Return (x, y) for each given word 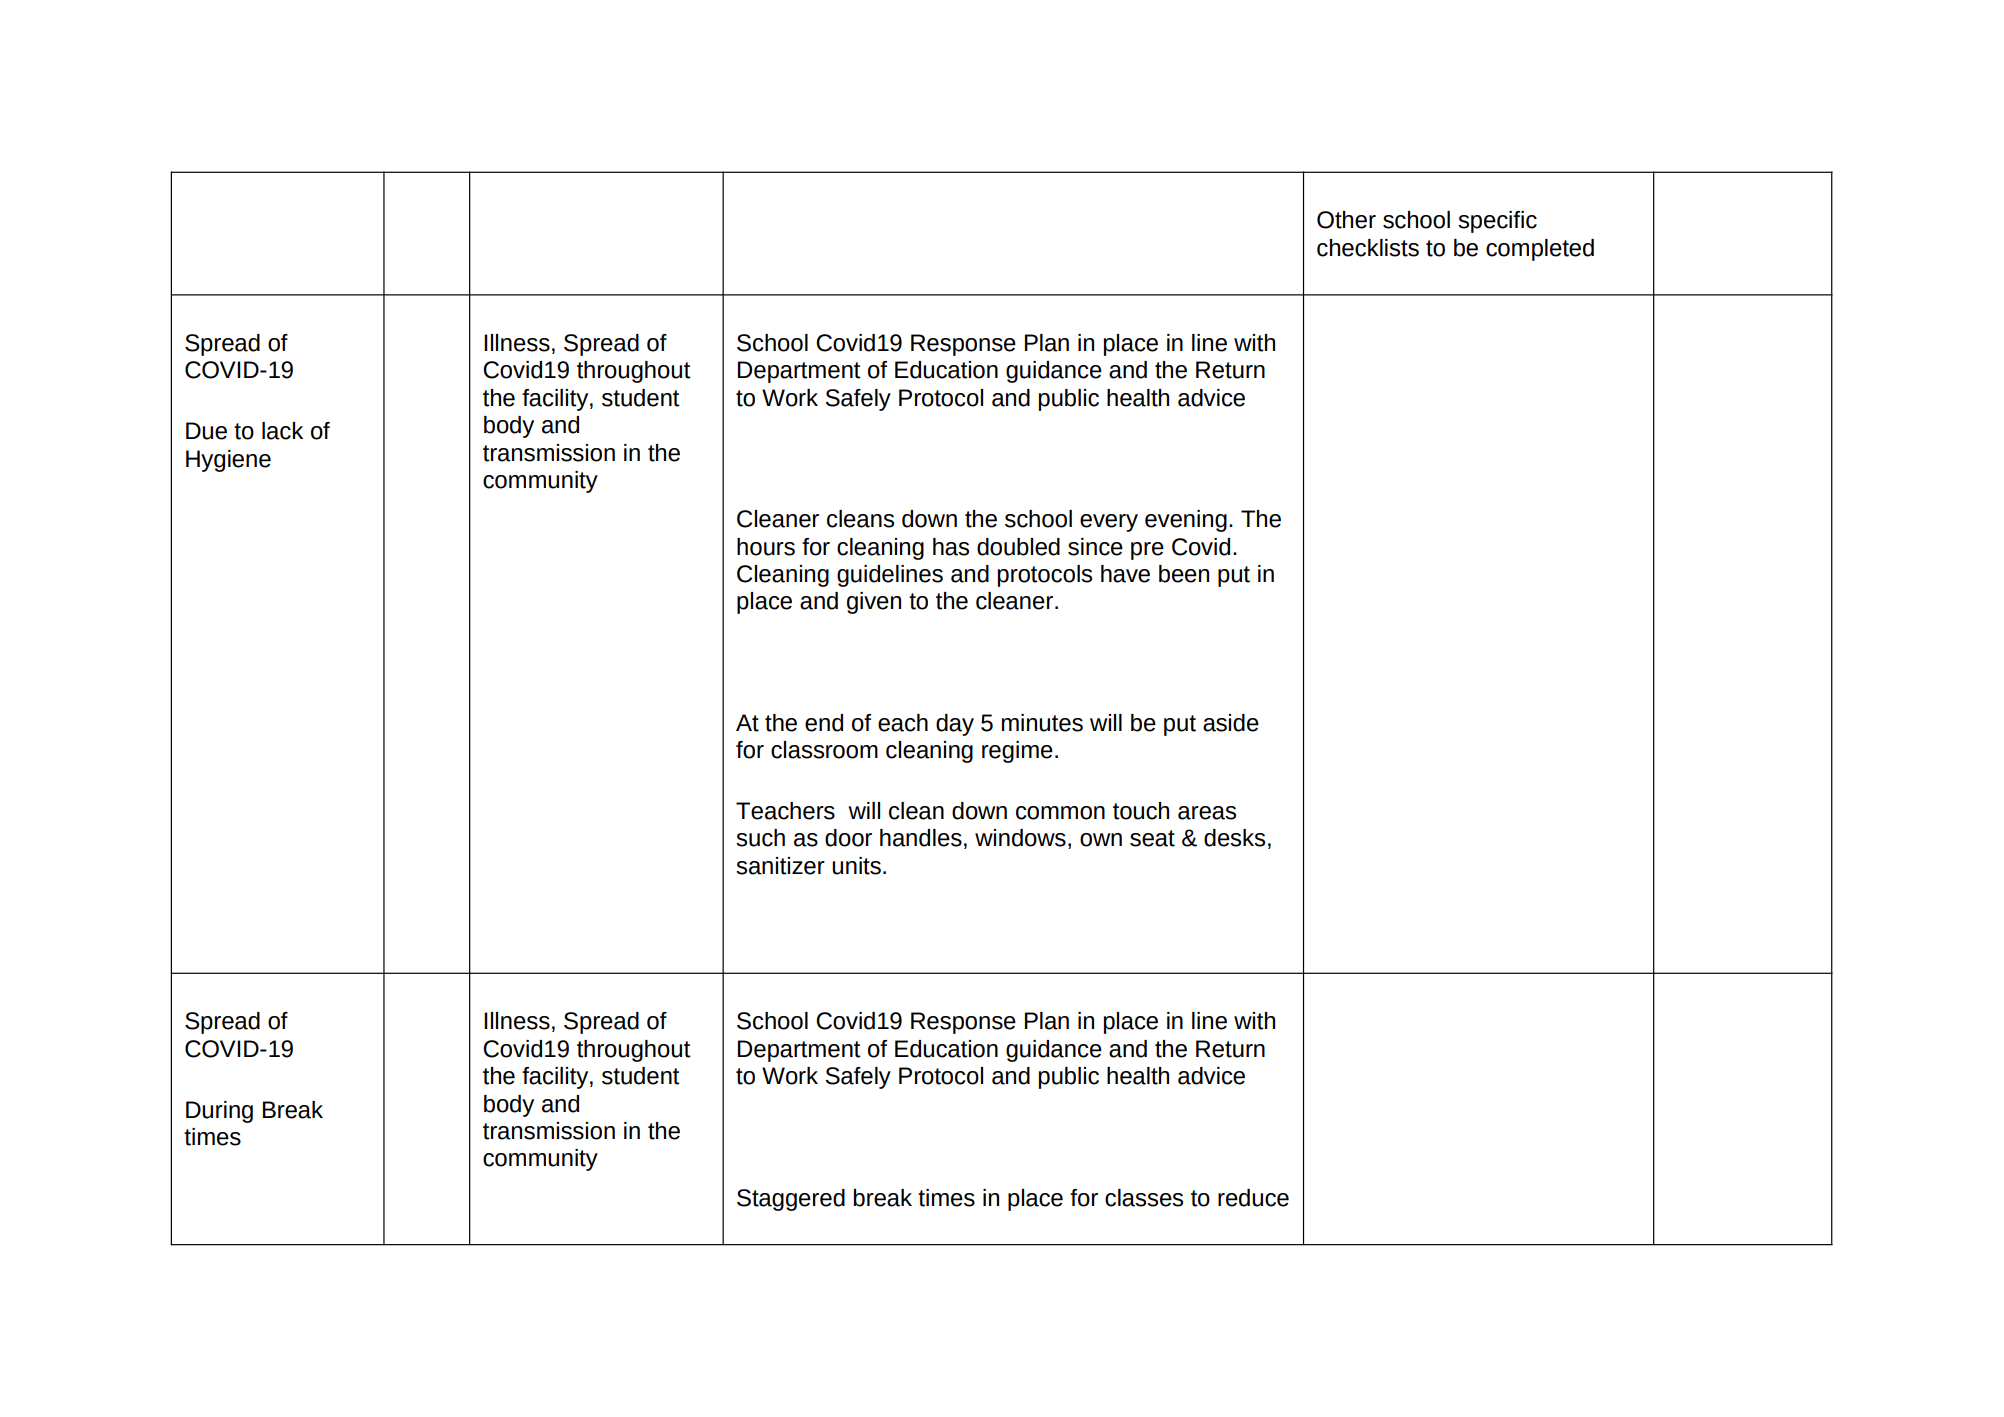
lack (282, 431)
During (219, 1112)
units (856, 866)
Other (1346, 220)
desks (1234, 838)
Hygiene (228, 461)
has (951, 547)
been (1184, 574)
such (760, 838)
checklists (1368, 248)
